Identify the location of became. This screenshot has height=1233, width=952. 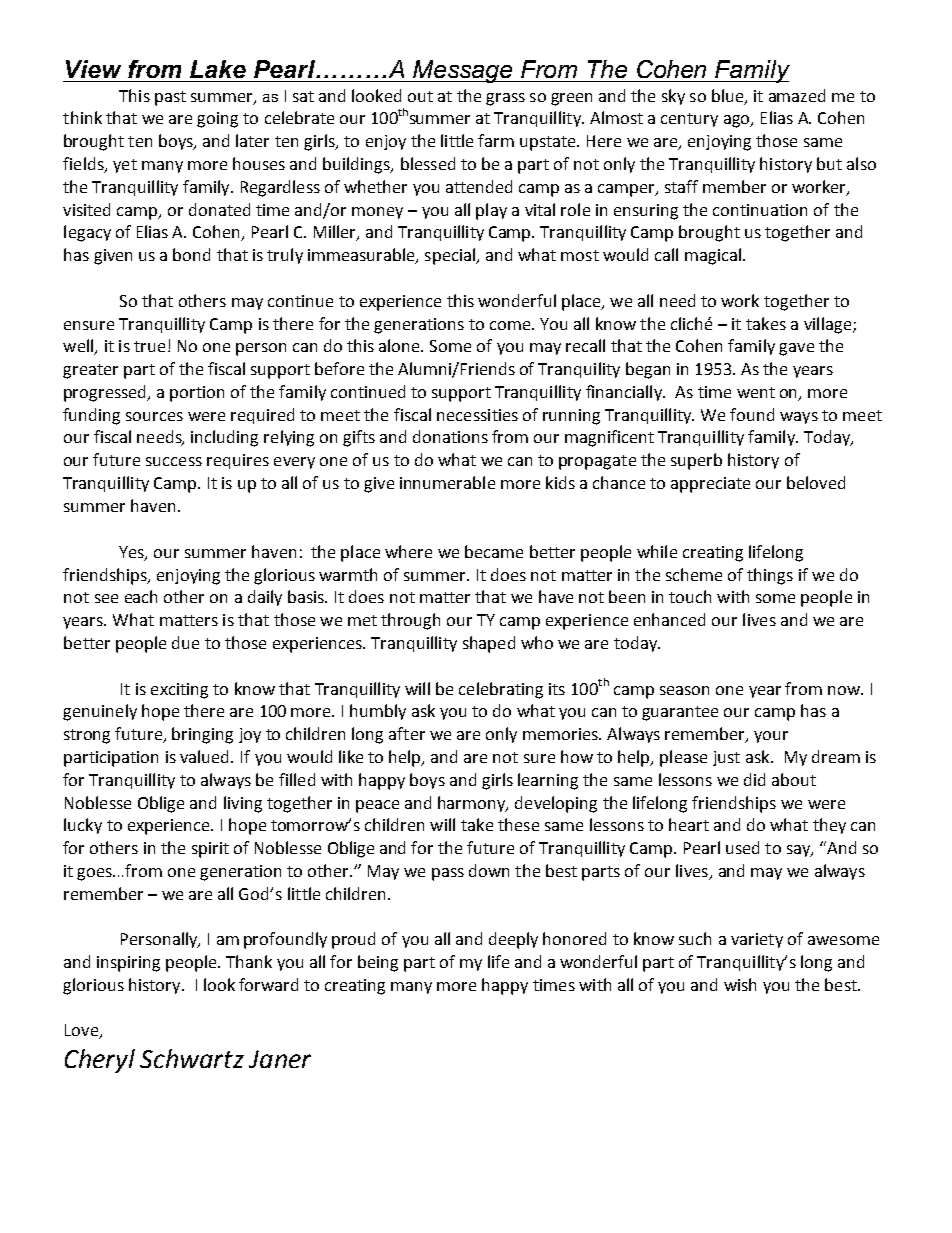
(494, 551).
